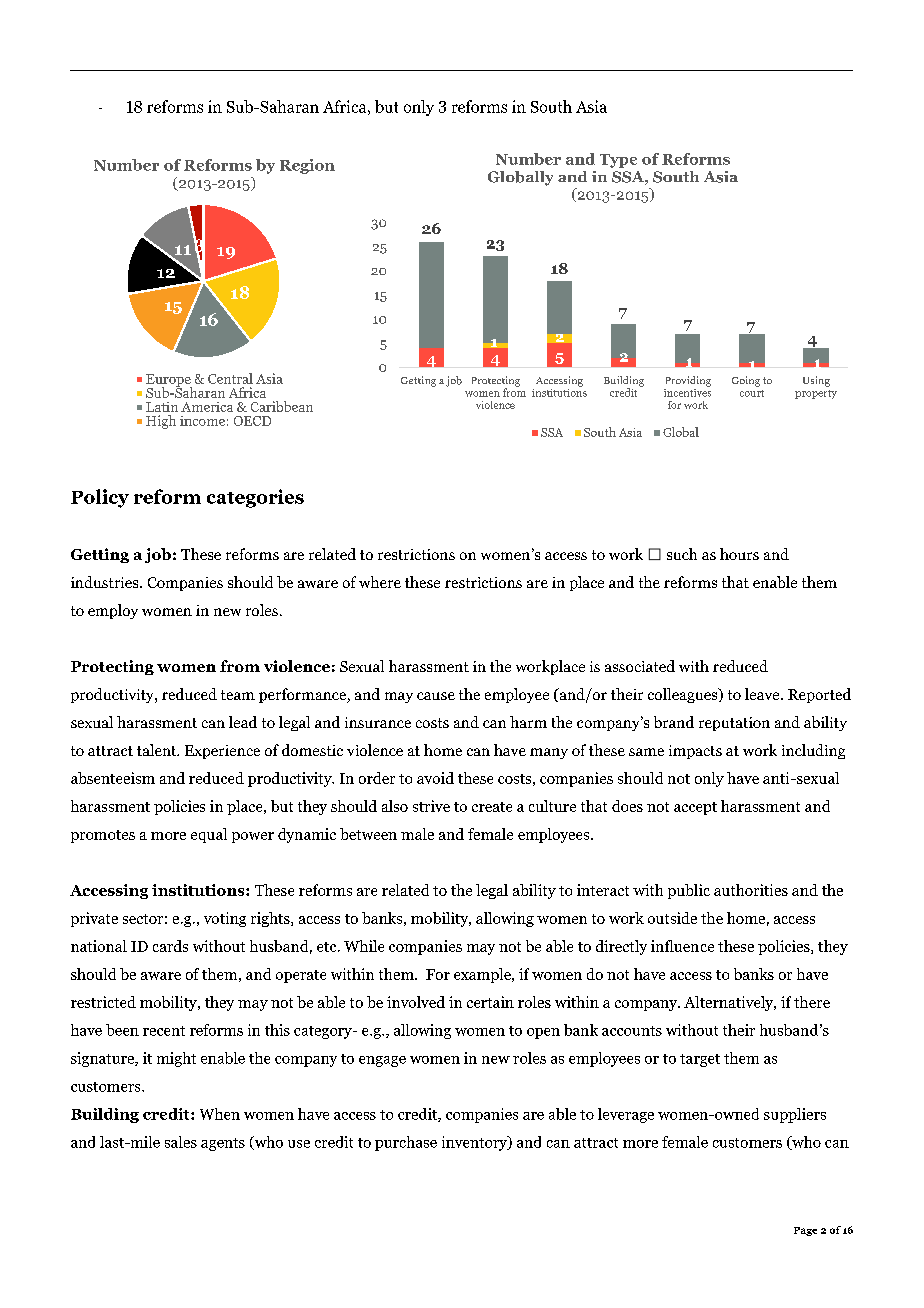 The image size is (924, 1308). I want to click on cause, so click(436, 696).
